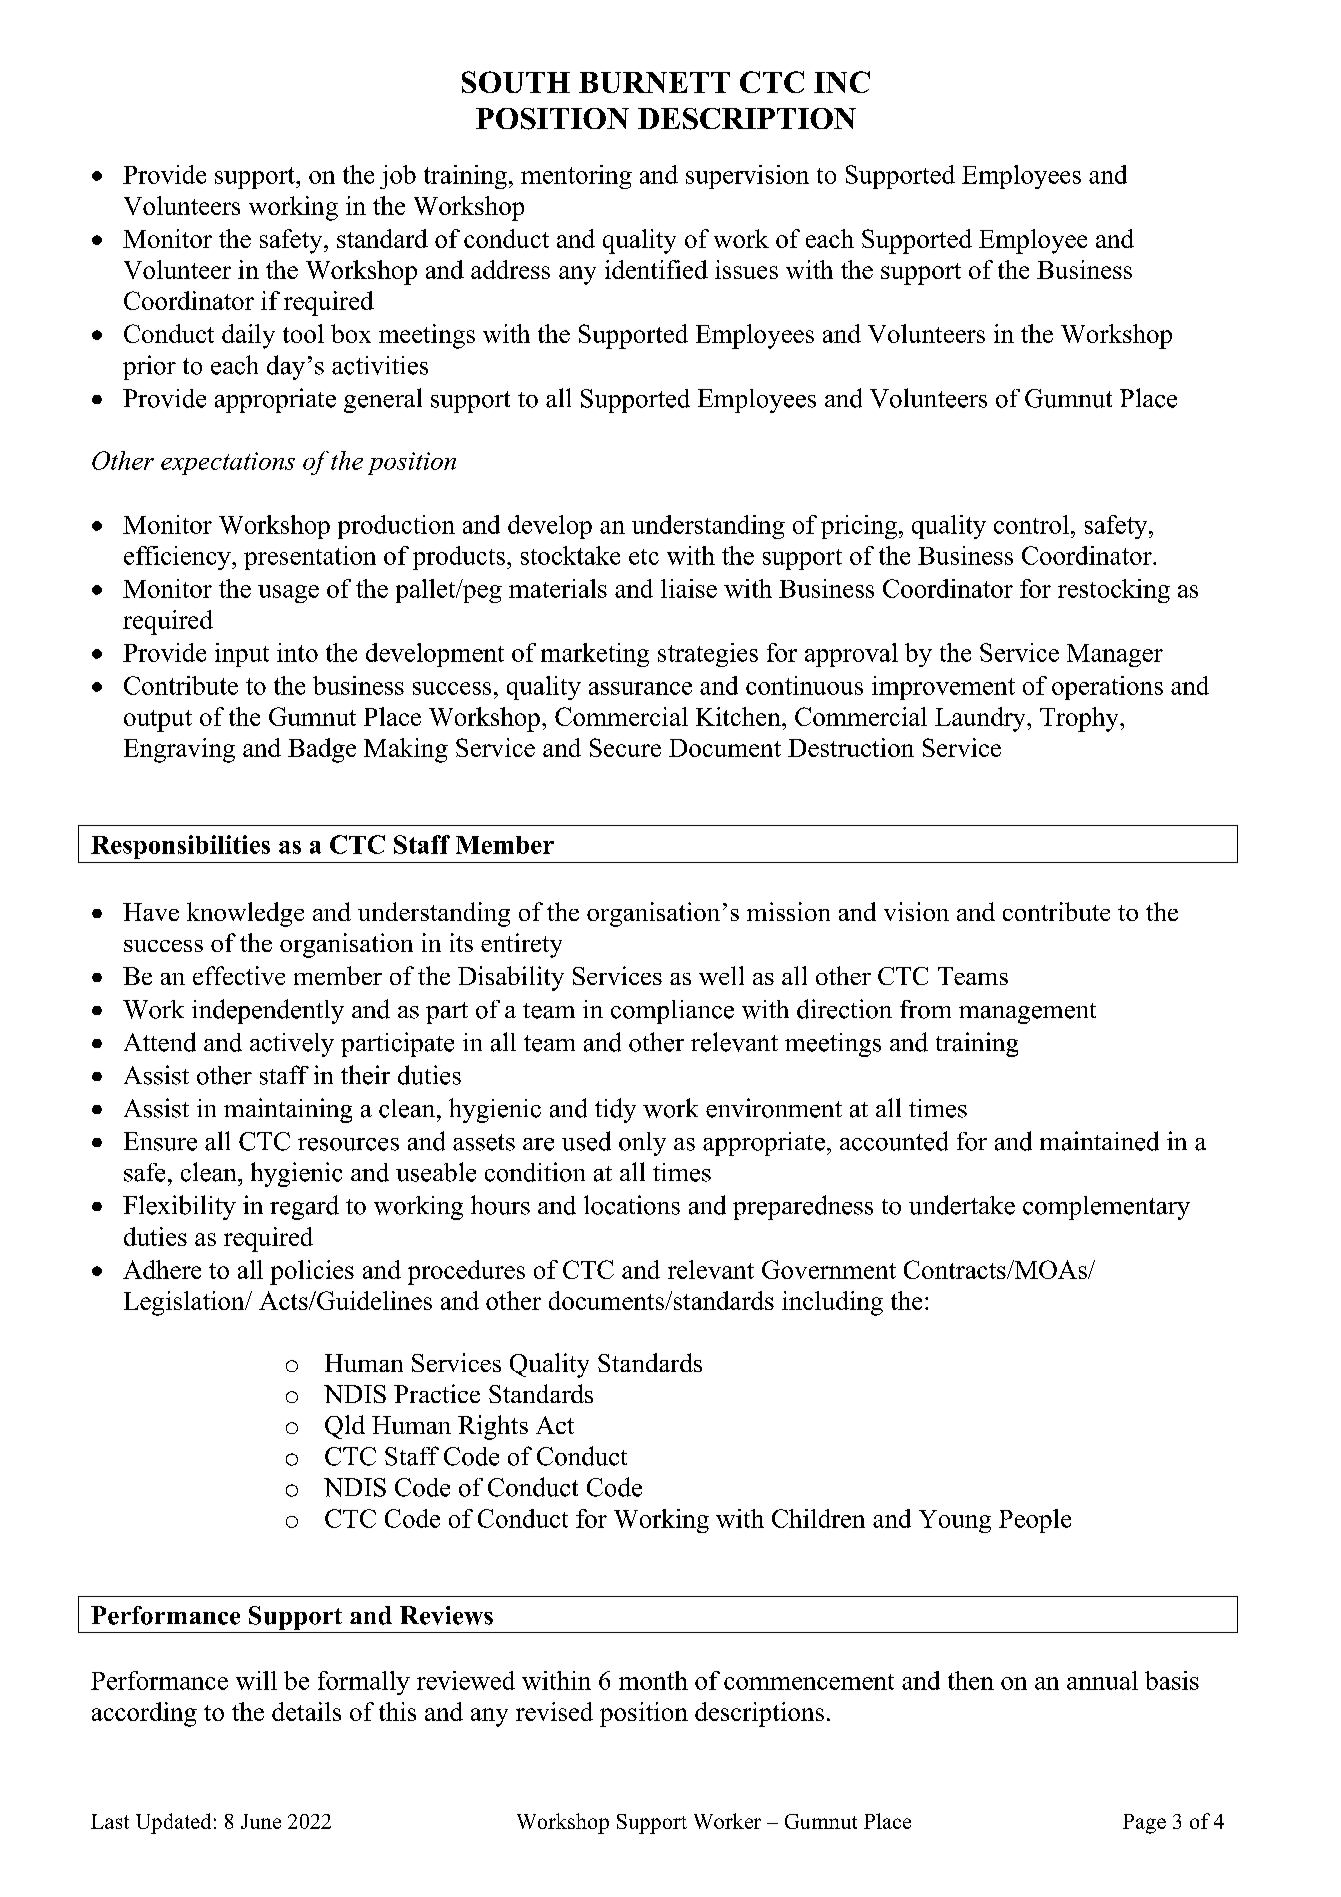  I want to click on month, so click(653, 1680).
